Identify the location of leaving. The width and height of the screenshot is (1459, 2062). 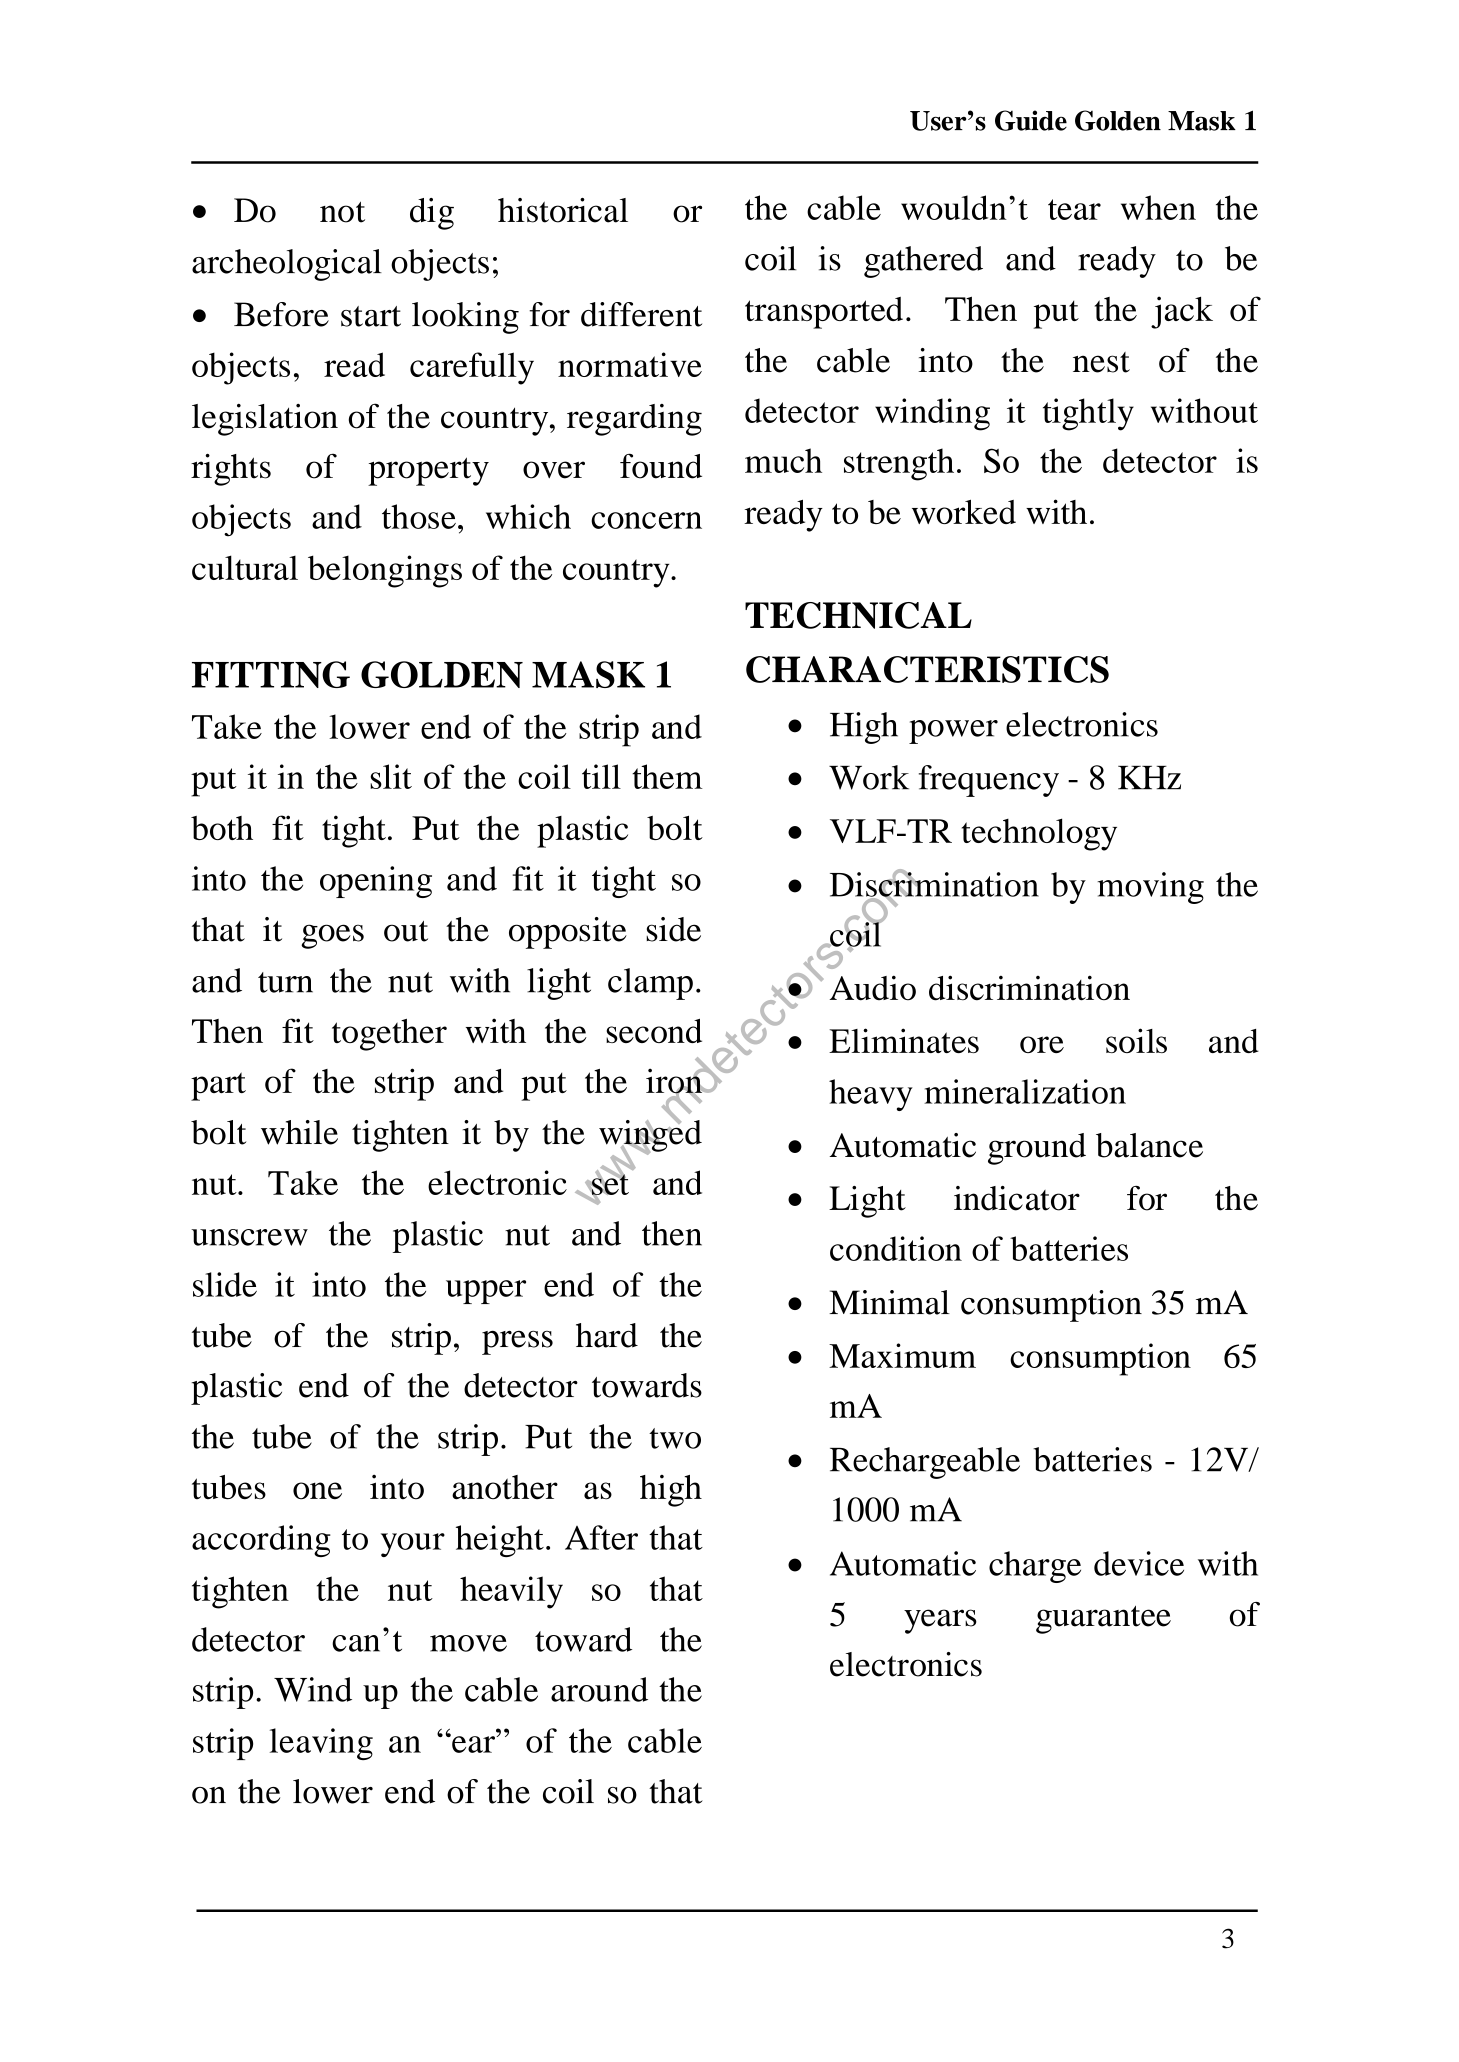
(321, 1744).
